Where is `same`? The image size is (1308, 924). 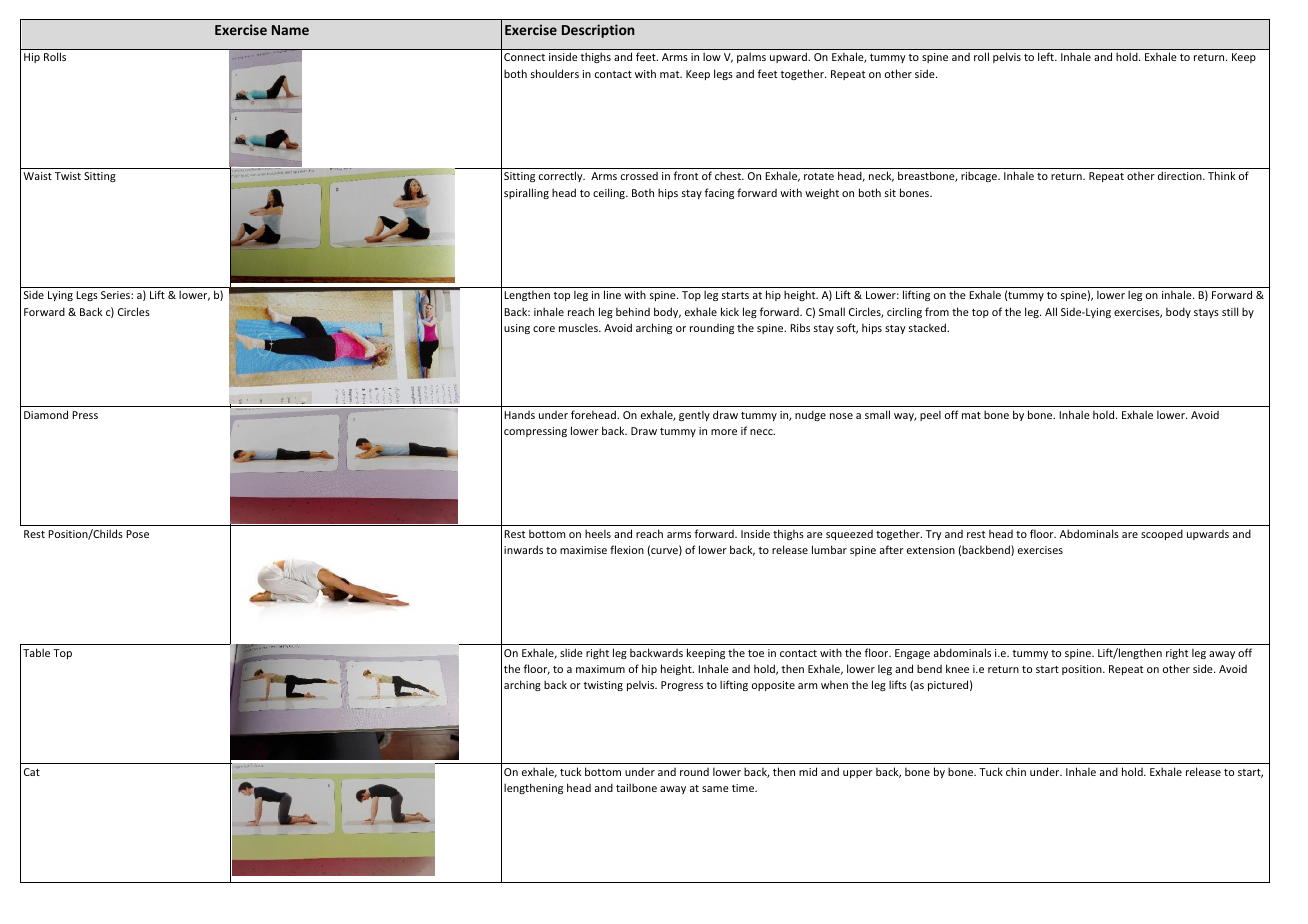 same is located at coordinates (715, 789).
